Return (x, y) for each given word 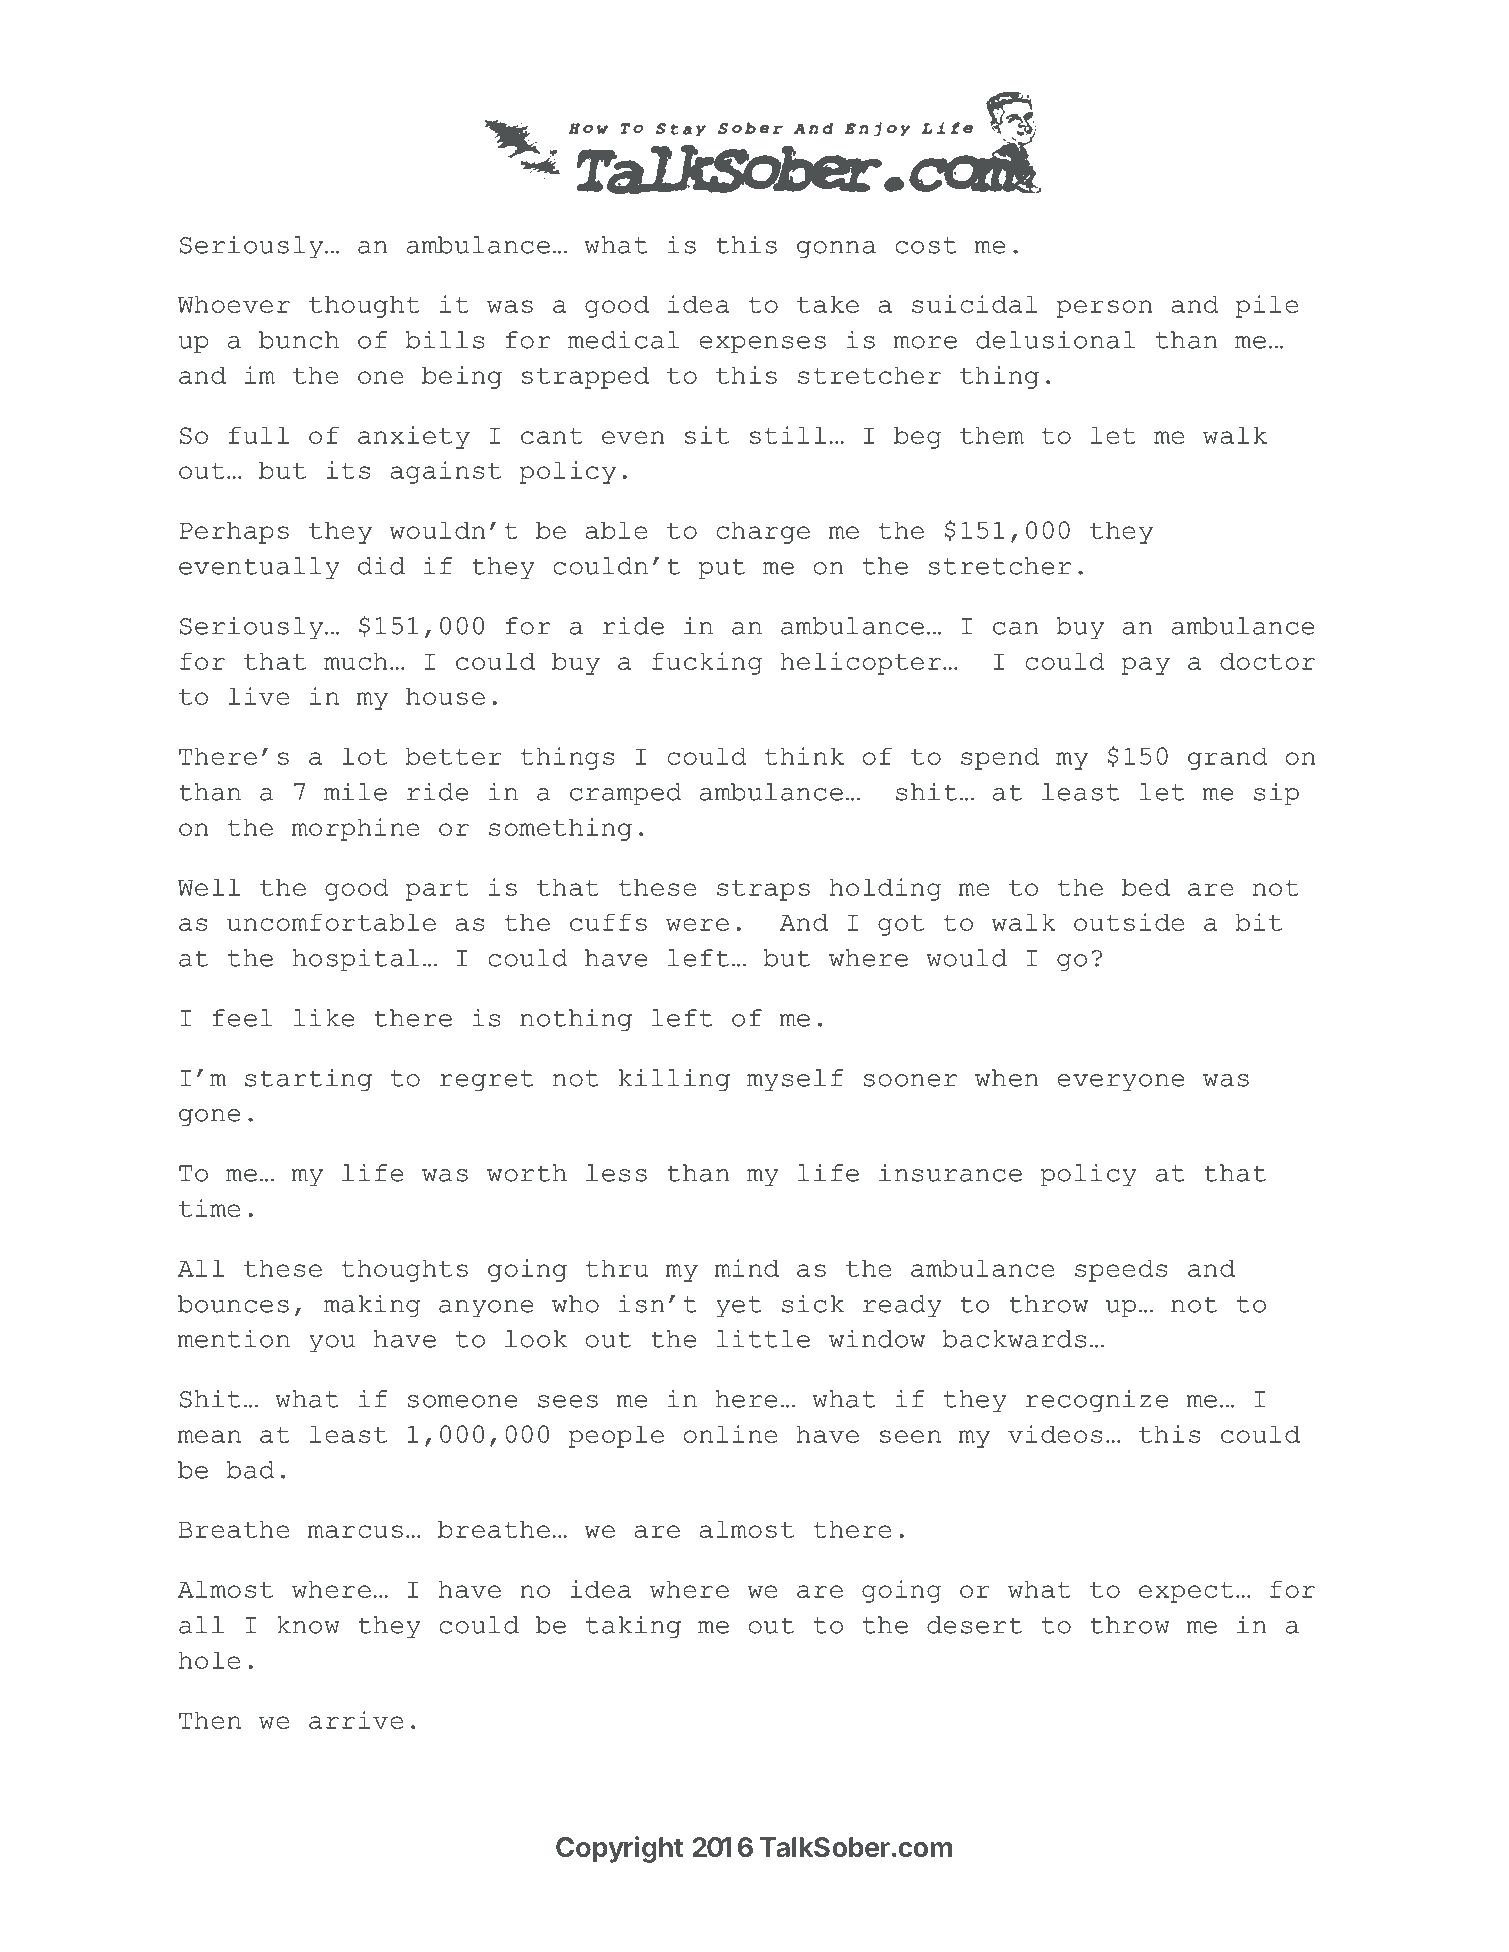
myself (795, 1080)
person (1104, 309)
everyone (1121, 1082)
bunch (299, 340)
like (324, 1017)
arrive (356, 1720)
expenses (762, 344)
